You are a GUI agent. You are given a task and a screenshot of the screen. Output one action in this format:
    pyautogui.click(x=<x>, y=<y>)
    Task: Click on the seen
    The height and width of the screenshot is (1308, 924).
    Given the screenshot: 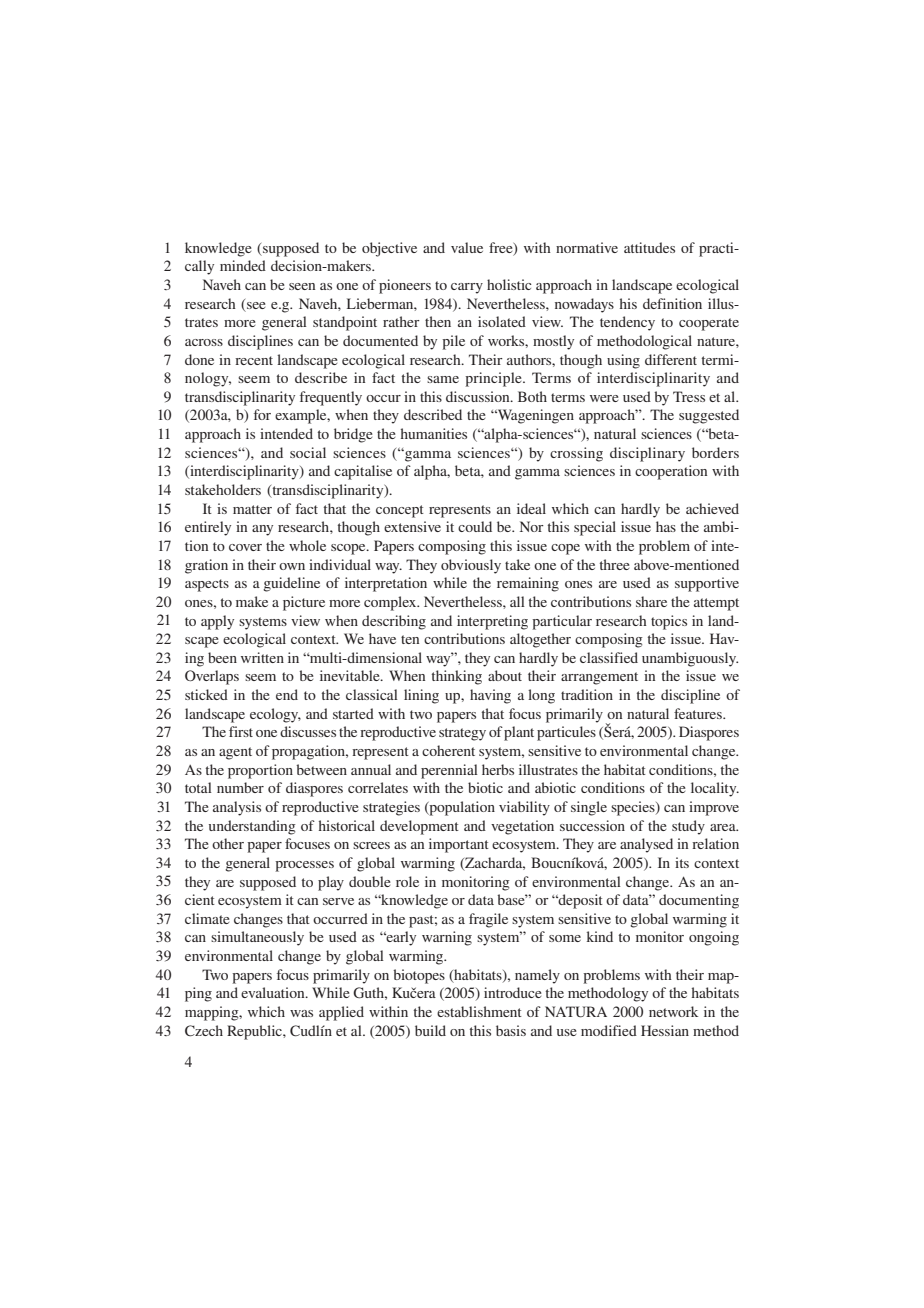 What is the action you would take?
    pyautogui.click(x=302, y=286)
